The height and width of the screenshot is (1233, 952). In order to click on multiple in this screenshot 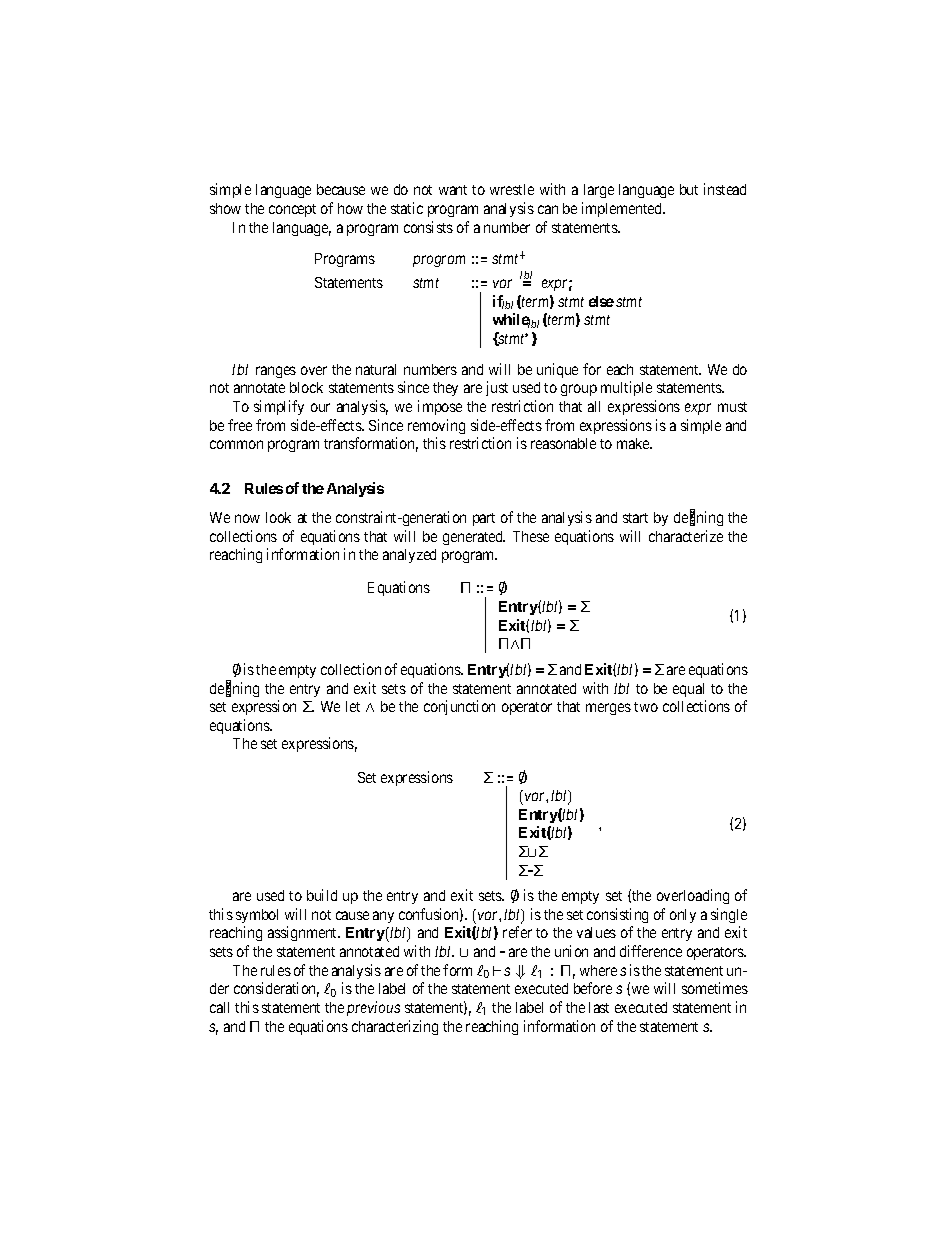, I will do `click(626, 388)`.
